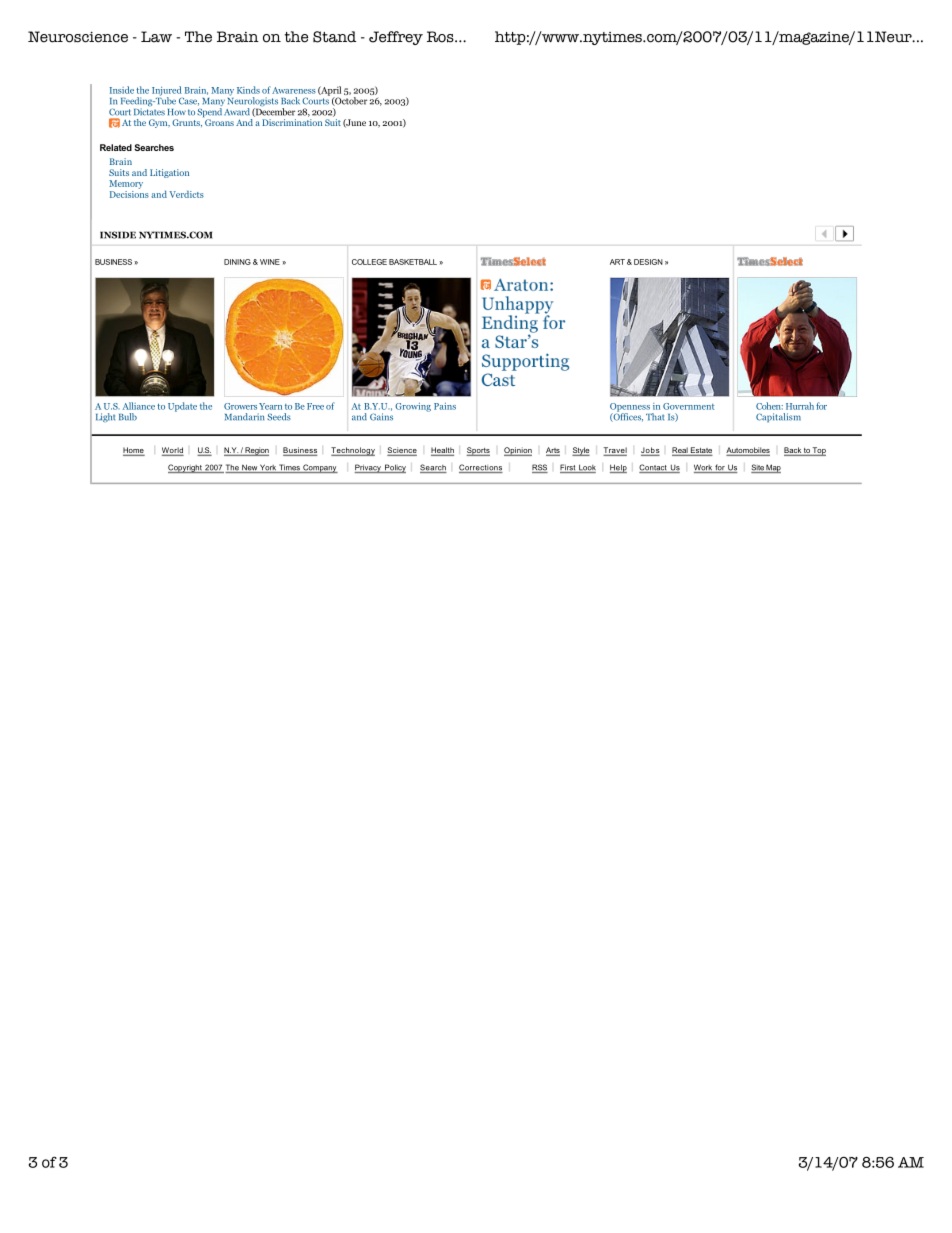 The width and height of the screenshot is (952, 1233). What do you see at coordinates (442, 451) in the screenshot?
I see `Health` at bounding box center [442, 451].
